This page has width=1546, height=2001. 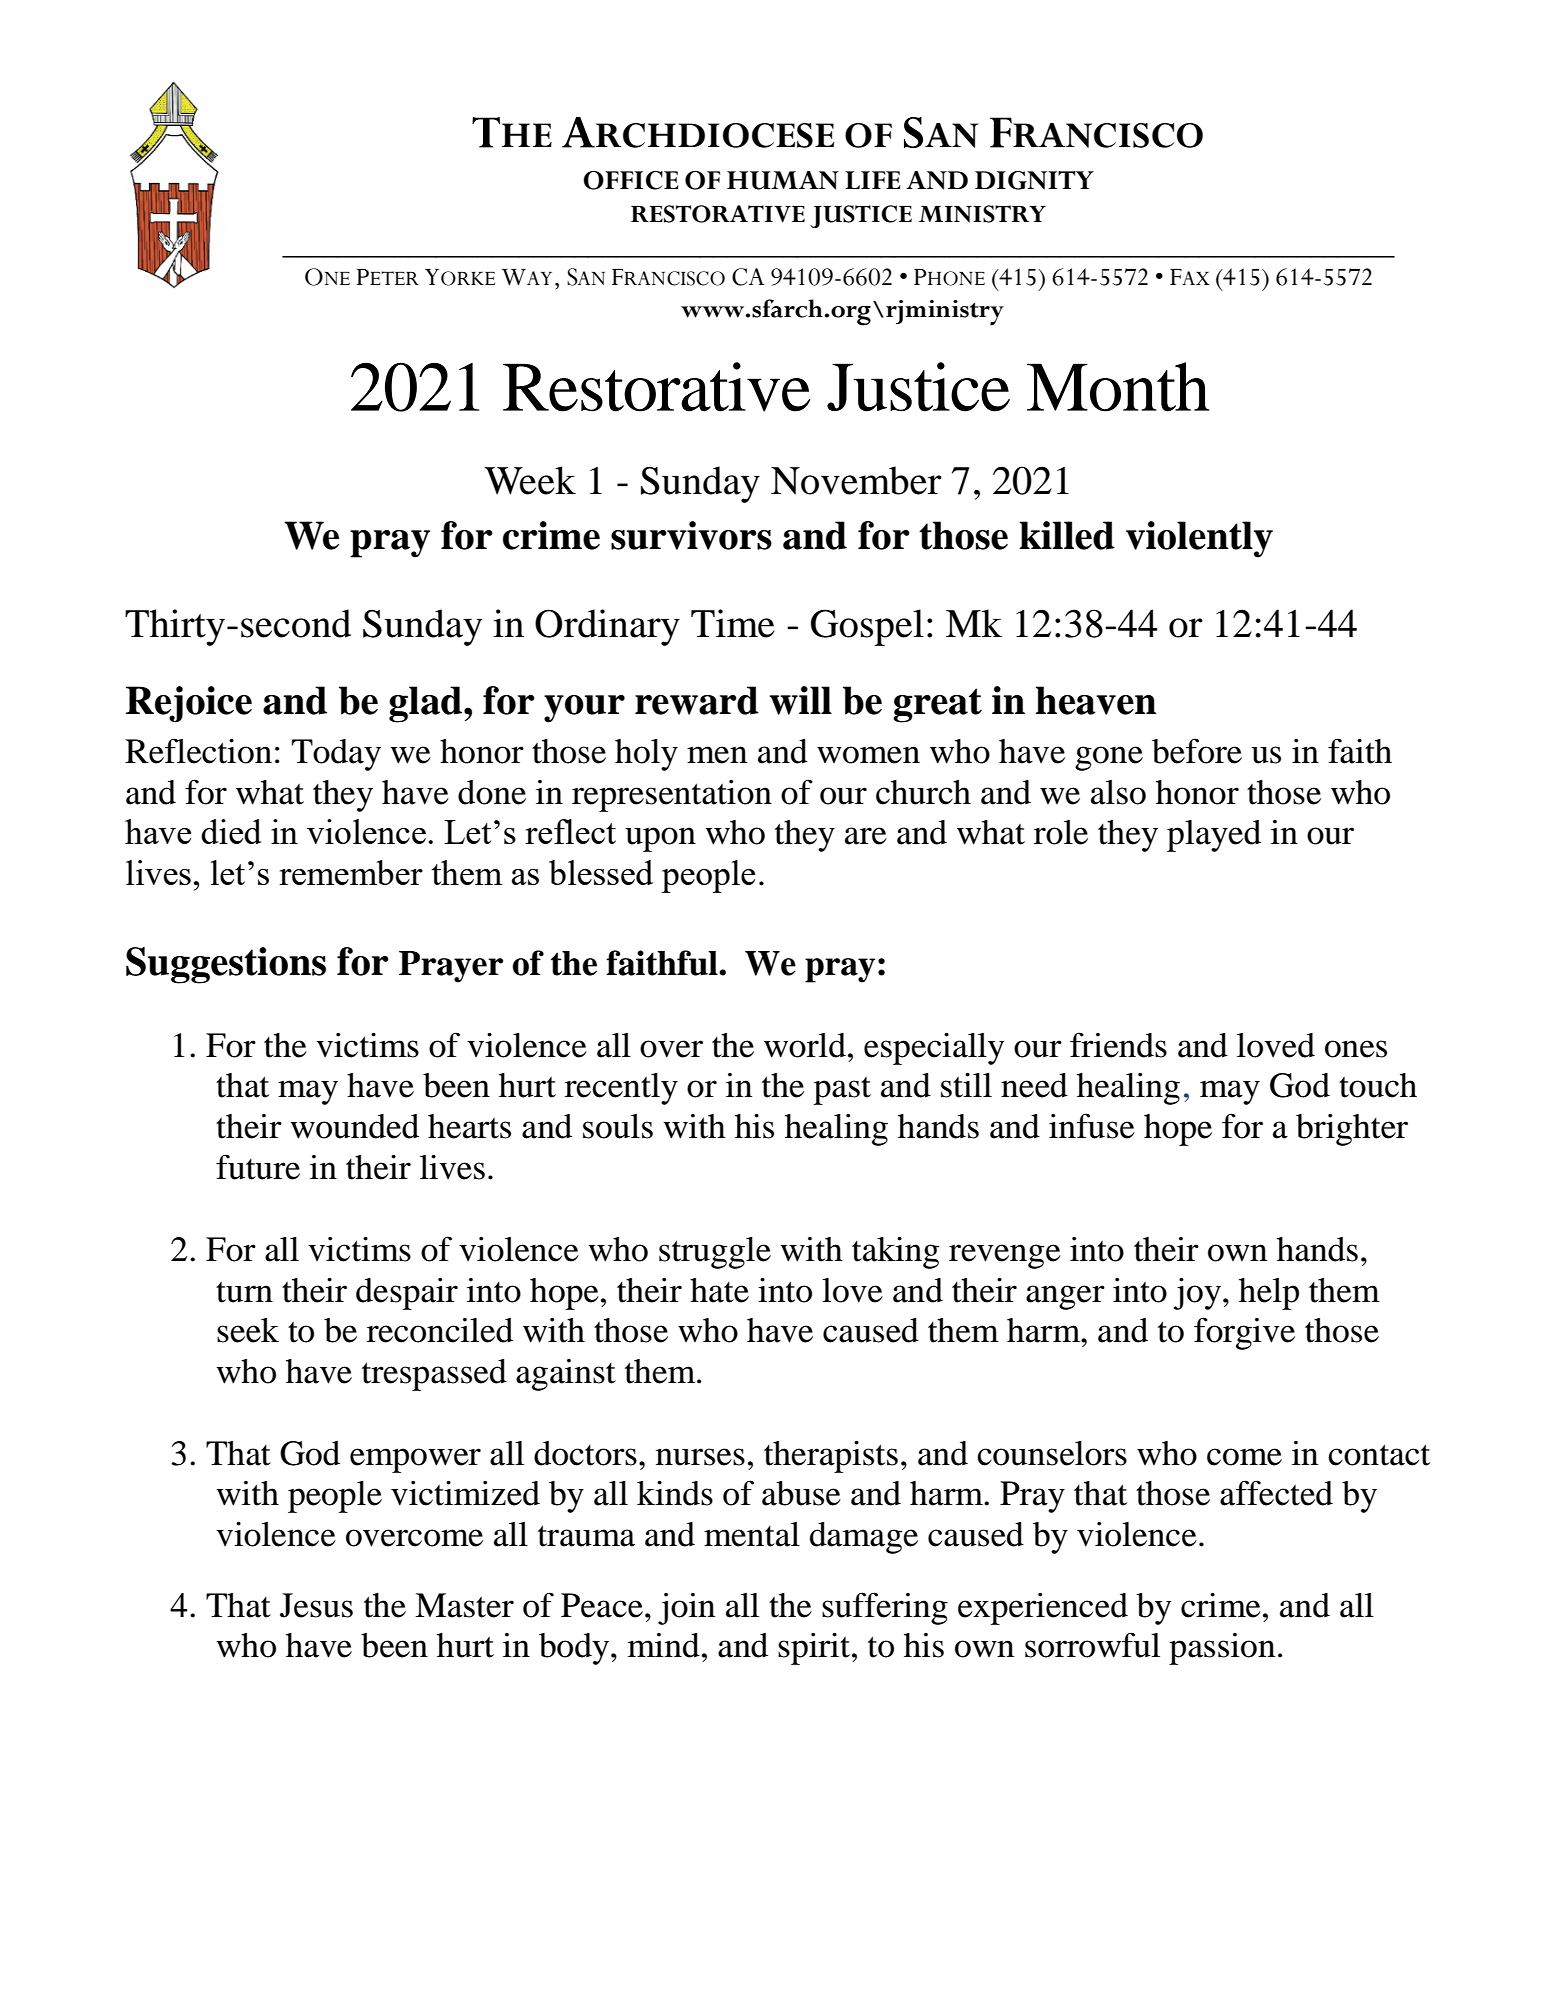 I want to click on spirit, so click(x=815, y=1649).
